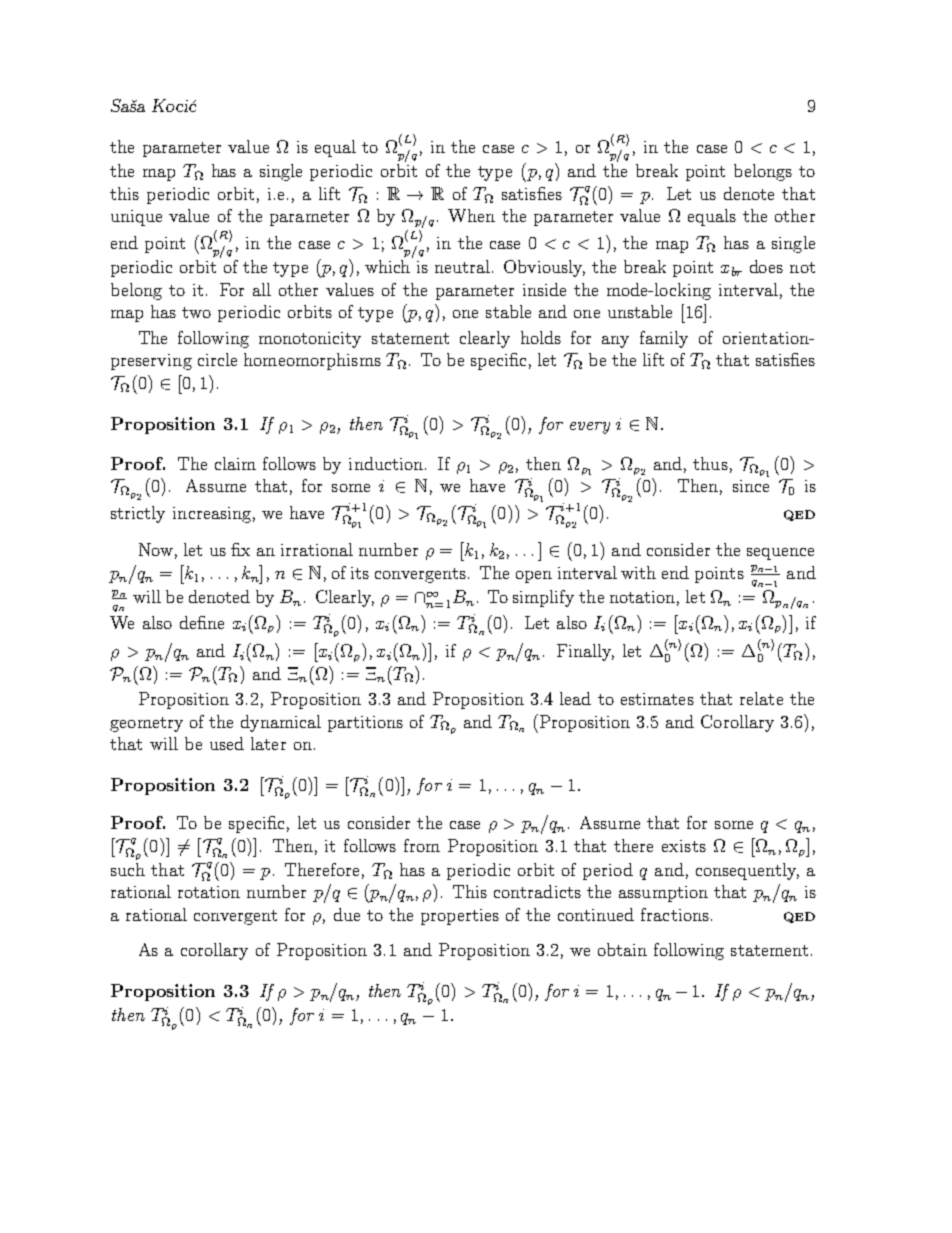  I want to click on properties, so click(460, 917).
